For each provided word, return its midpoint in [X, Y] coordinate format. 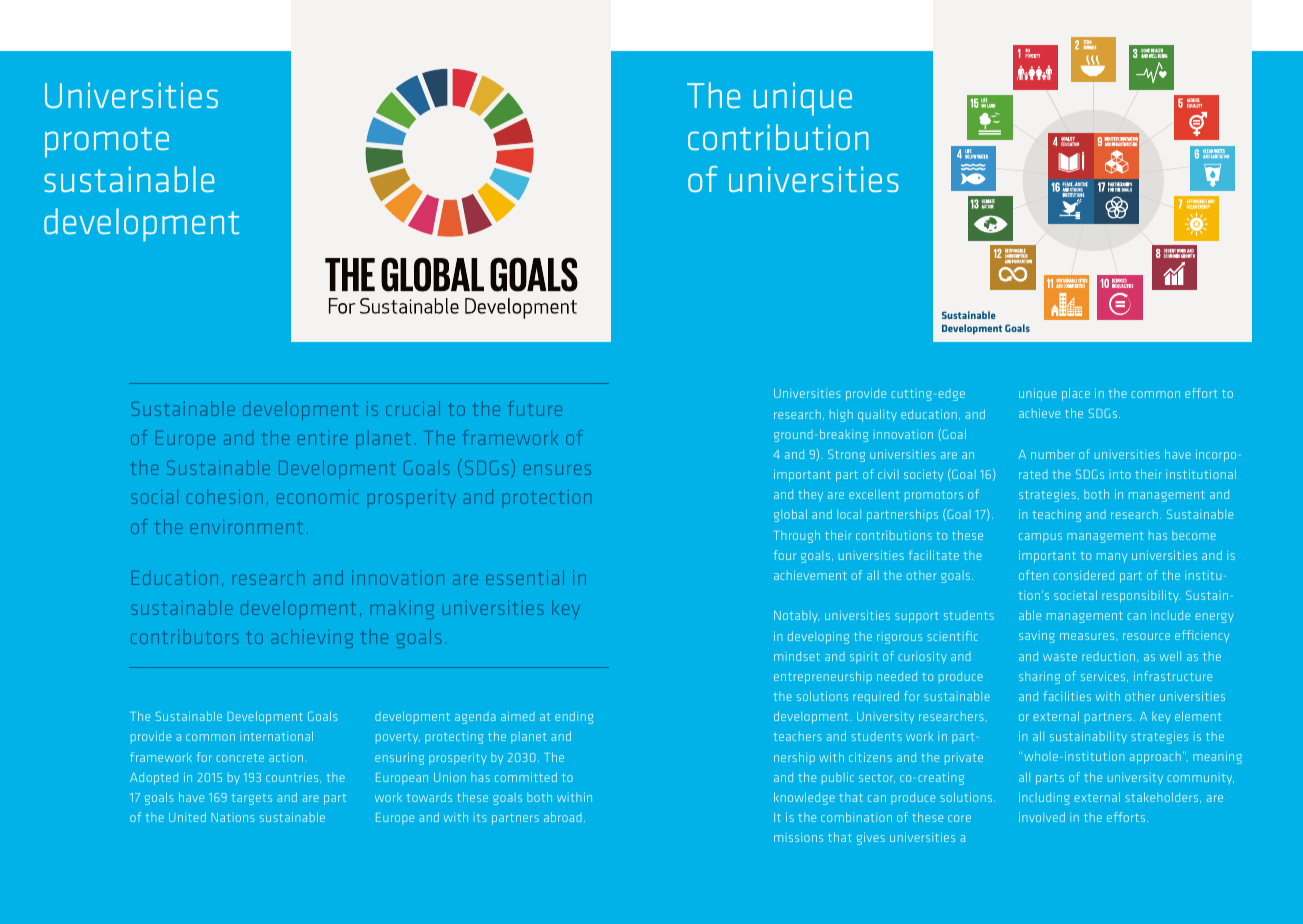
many [1112, 557]
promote [107, 142]
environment [247, 526]
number [1053, 454]
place [1076, 394]
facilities [1067, 696]
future [536, 408]
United [187, 817]
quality [877, 415]
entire [323, 438]
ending [574, 717]
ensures [557, 469]
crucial [413, 408]
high [841, 415]
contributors [184, 636]
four [785, 555]
